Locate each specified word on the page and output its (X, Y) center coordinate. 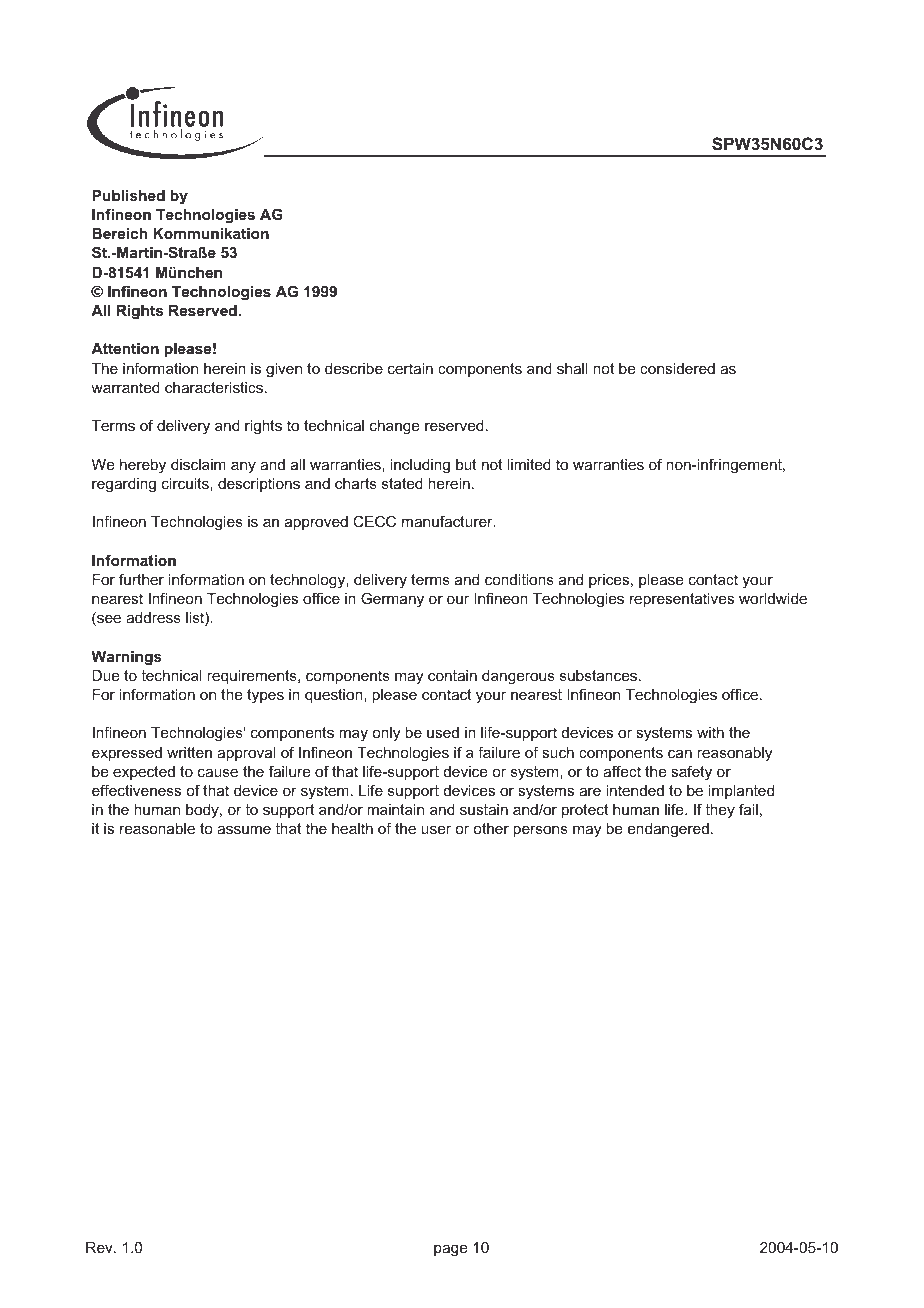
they (720, 811)
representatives (682, 600)
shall (572, 368)
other (491, 828)
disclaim (198, 464)
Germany (392, 600)
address (153, 617)
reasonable (157, 828)
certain (410, 368)
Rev (100, 1247)
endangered (668, 830)
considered (677, 368)
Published (128, 195)
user (436, 830)
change (394, 427)
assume (244, 830)
